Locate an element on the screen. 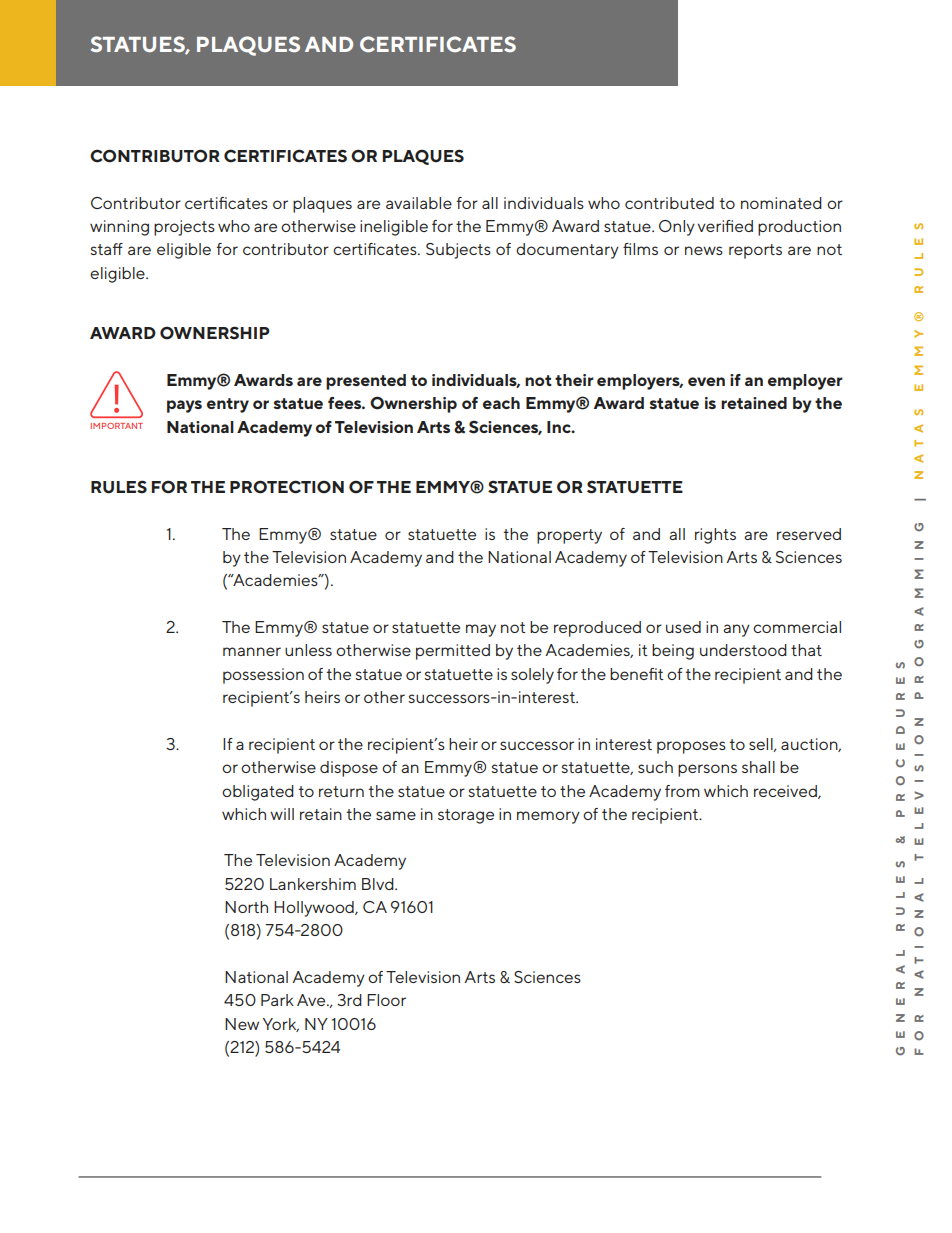 The width and height of the screenshot is (952, 1233). manner is located at coordinates (252, 651).
